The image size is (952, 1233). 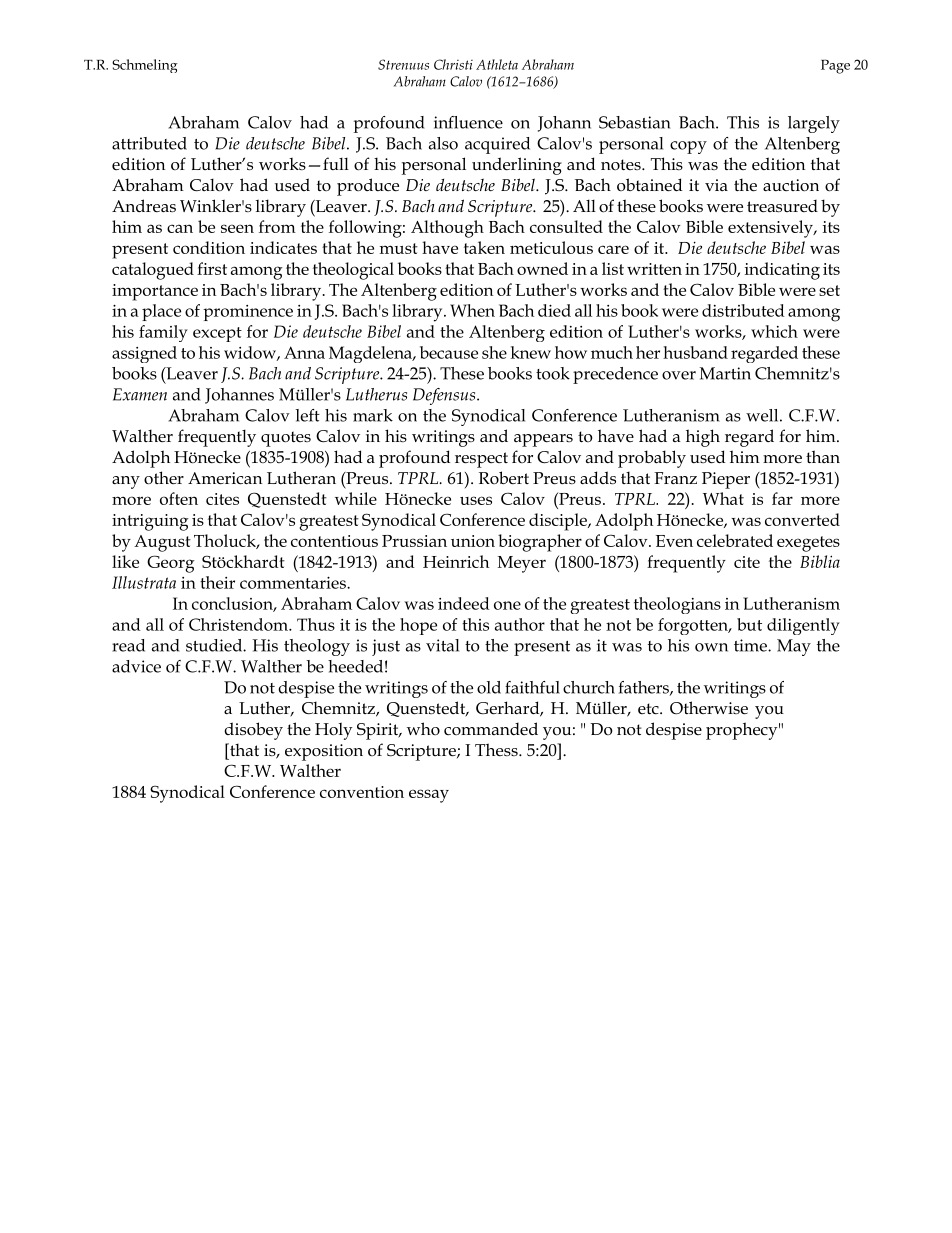 I want to click on distributed, so click(x=743, y=310).
